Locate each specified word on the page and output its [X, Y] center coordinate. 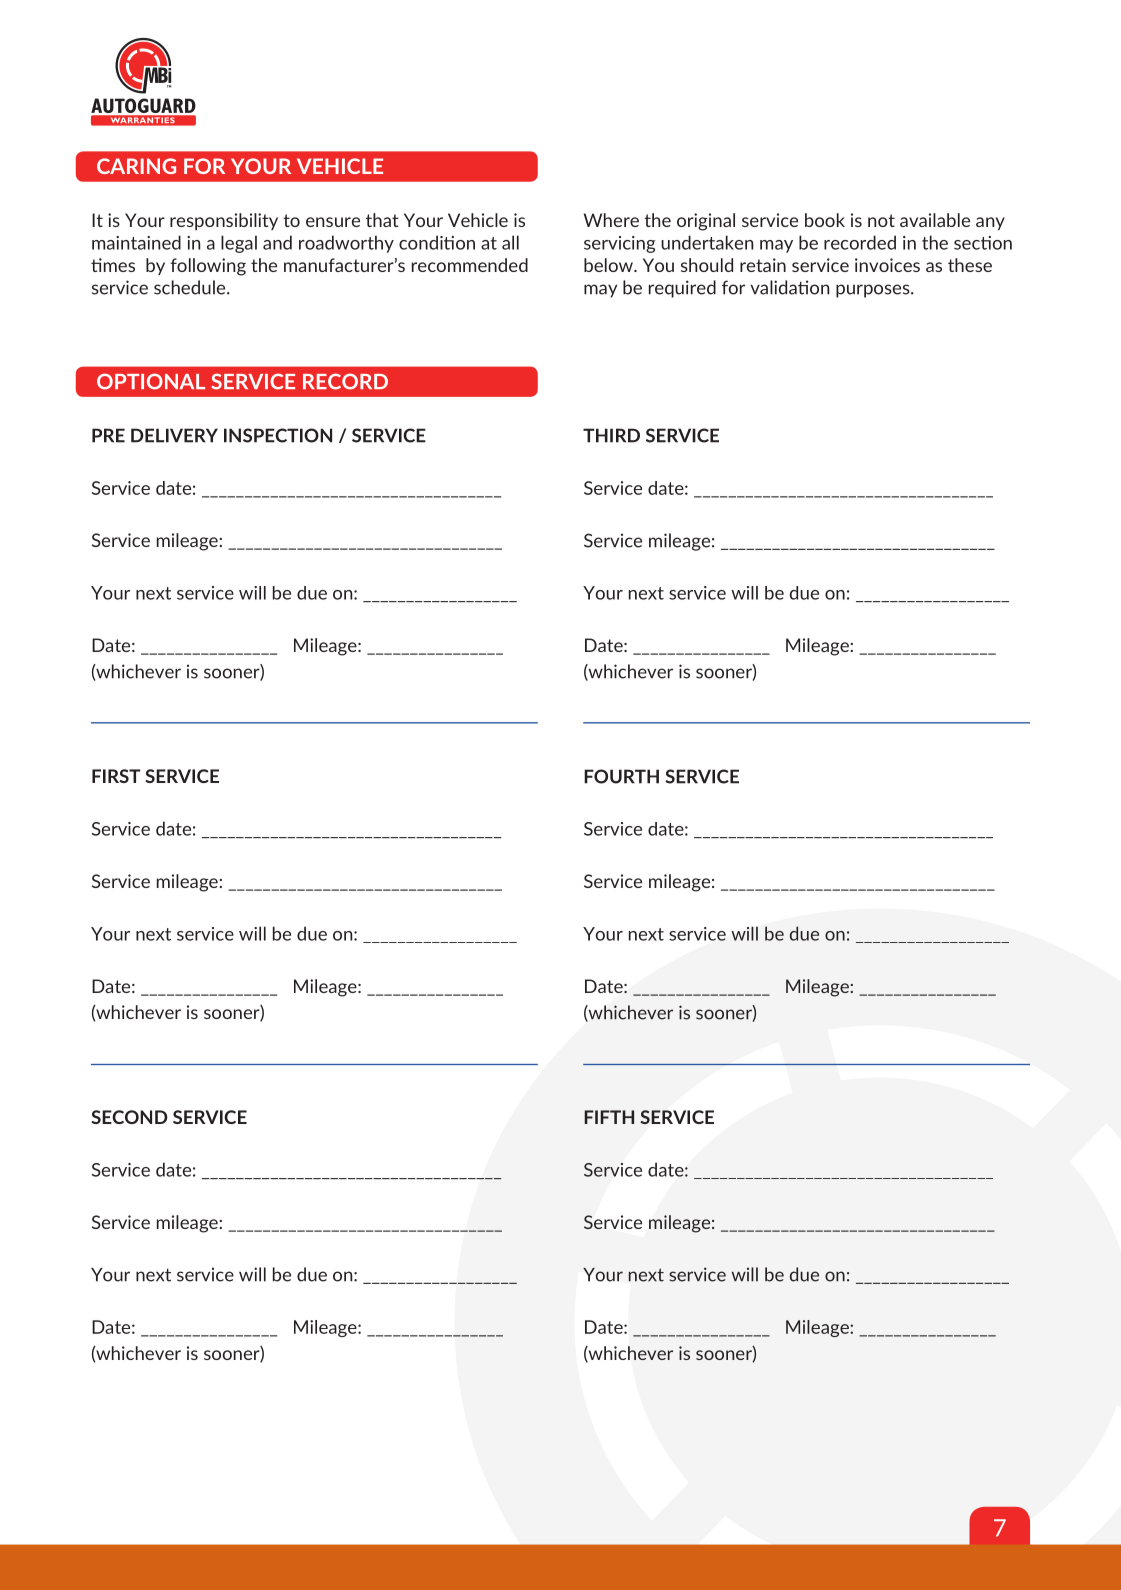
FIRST [116, 776]
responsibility [224, 221]
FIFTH [609, 1117]
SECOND [129, 1117]
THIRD [611, 435]
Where [611, 220]
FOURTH [621, 776]
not [881, 220]
